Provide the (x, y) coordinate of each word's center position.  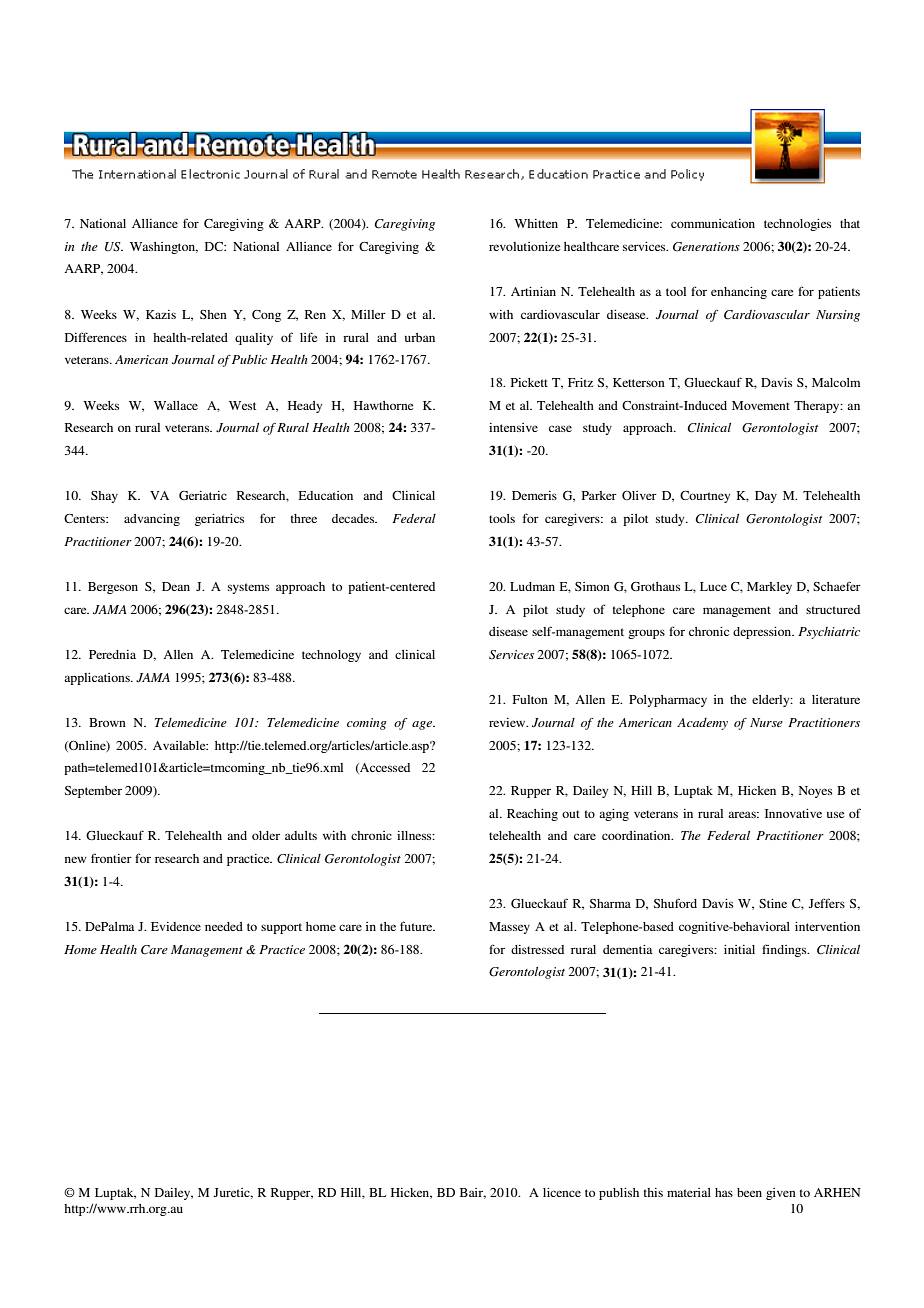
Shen (213, 314)
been (749, 1192)
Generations (706, 247)
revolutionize (524, 246)
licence (562, 1192)
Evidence (176, 926)
